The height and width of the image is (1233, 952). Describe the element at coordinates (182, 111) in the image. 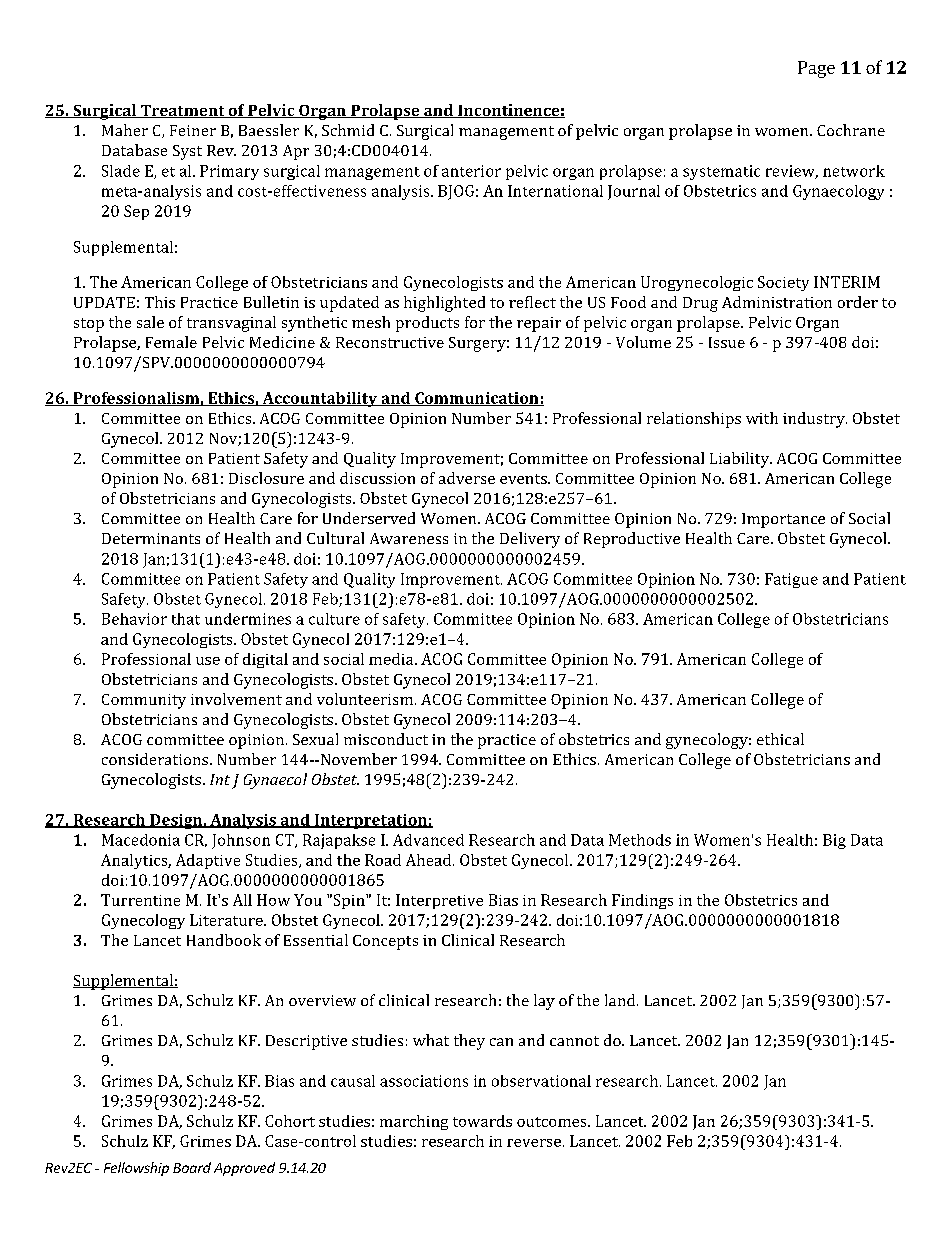

I see `Treatment` at that location.
